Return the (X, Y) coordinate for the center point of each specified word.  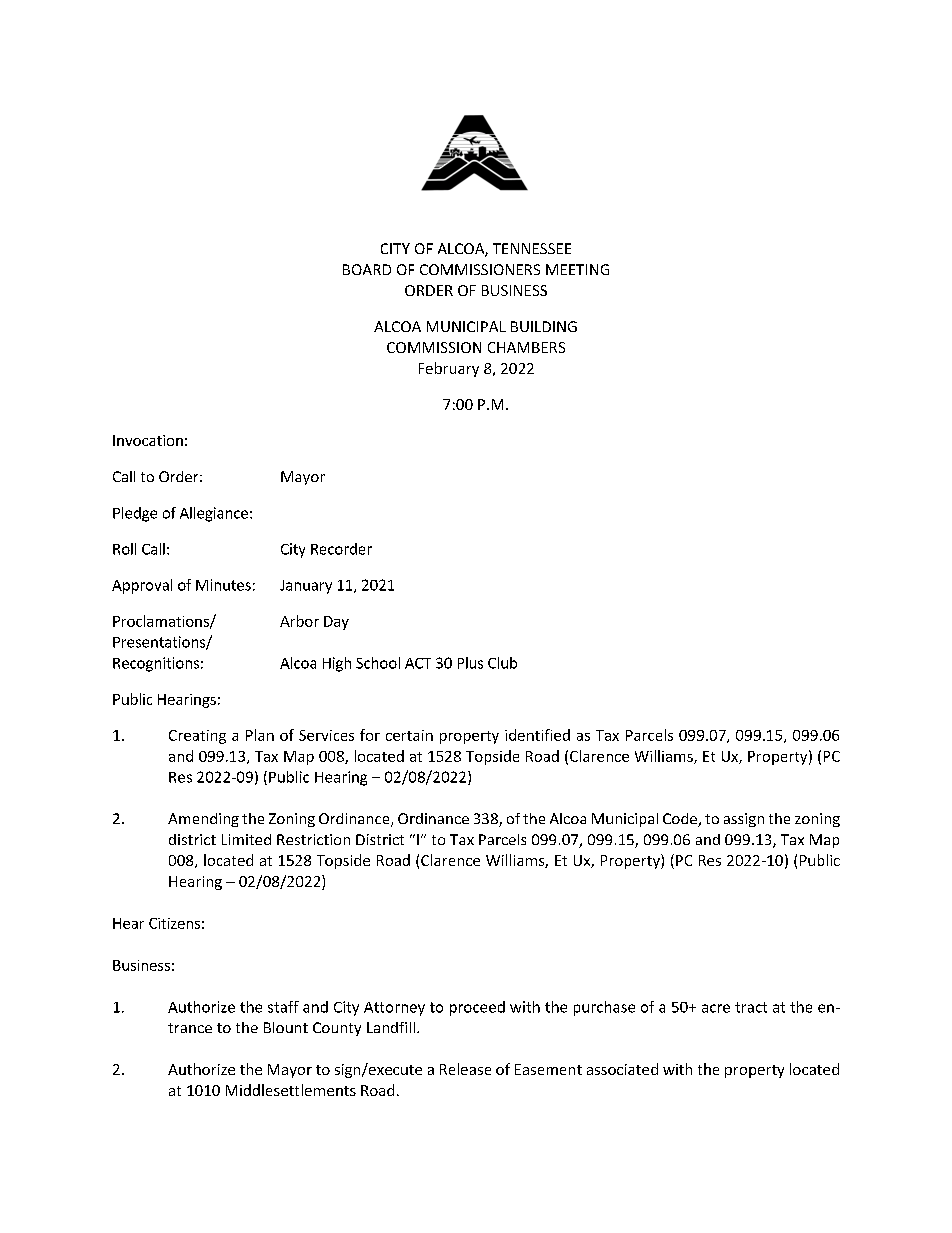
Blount (286, 1027)
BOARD (367, 269)
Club (502, 663)
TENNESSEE (532, 248)
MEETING (577, 269)
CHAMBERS (526, 347)
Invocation (148, 440)
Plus (470, 663)
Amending (203, 820)
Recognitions (156, 664)
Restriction (313, 839)
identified (537, 735)
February (449, 369)
